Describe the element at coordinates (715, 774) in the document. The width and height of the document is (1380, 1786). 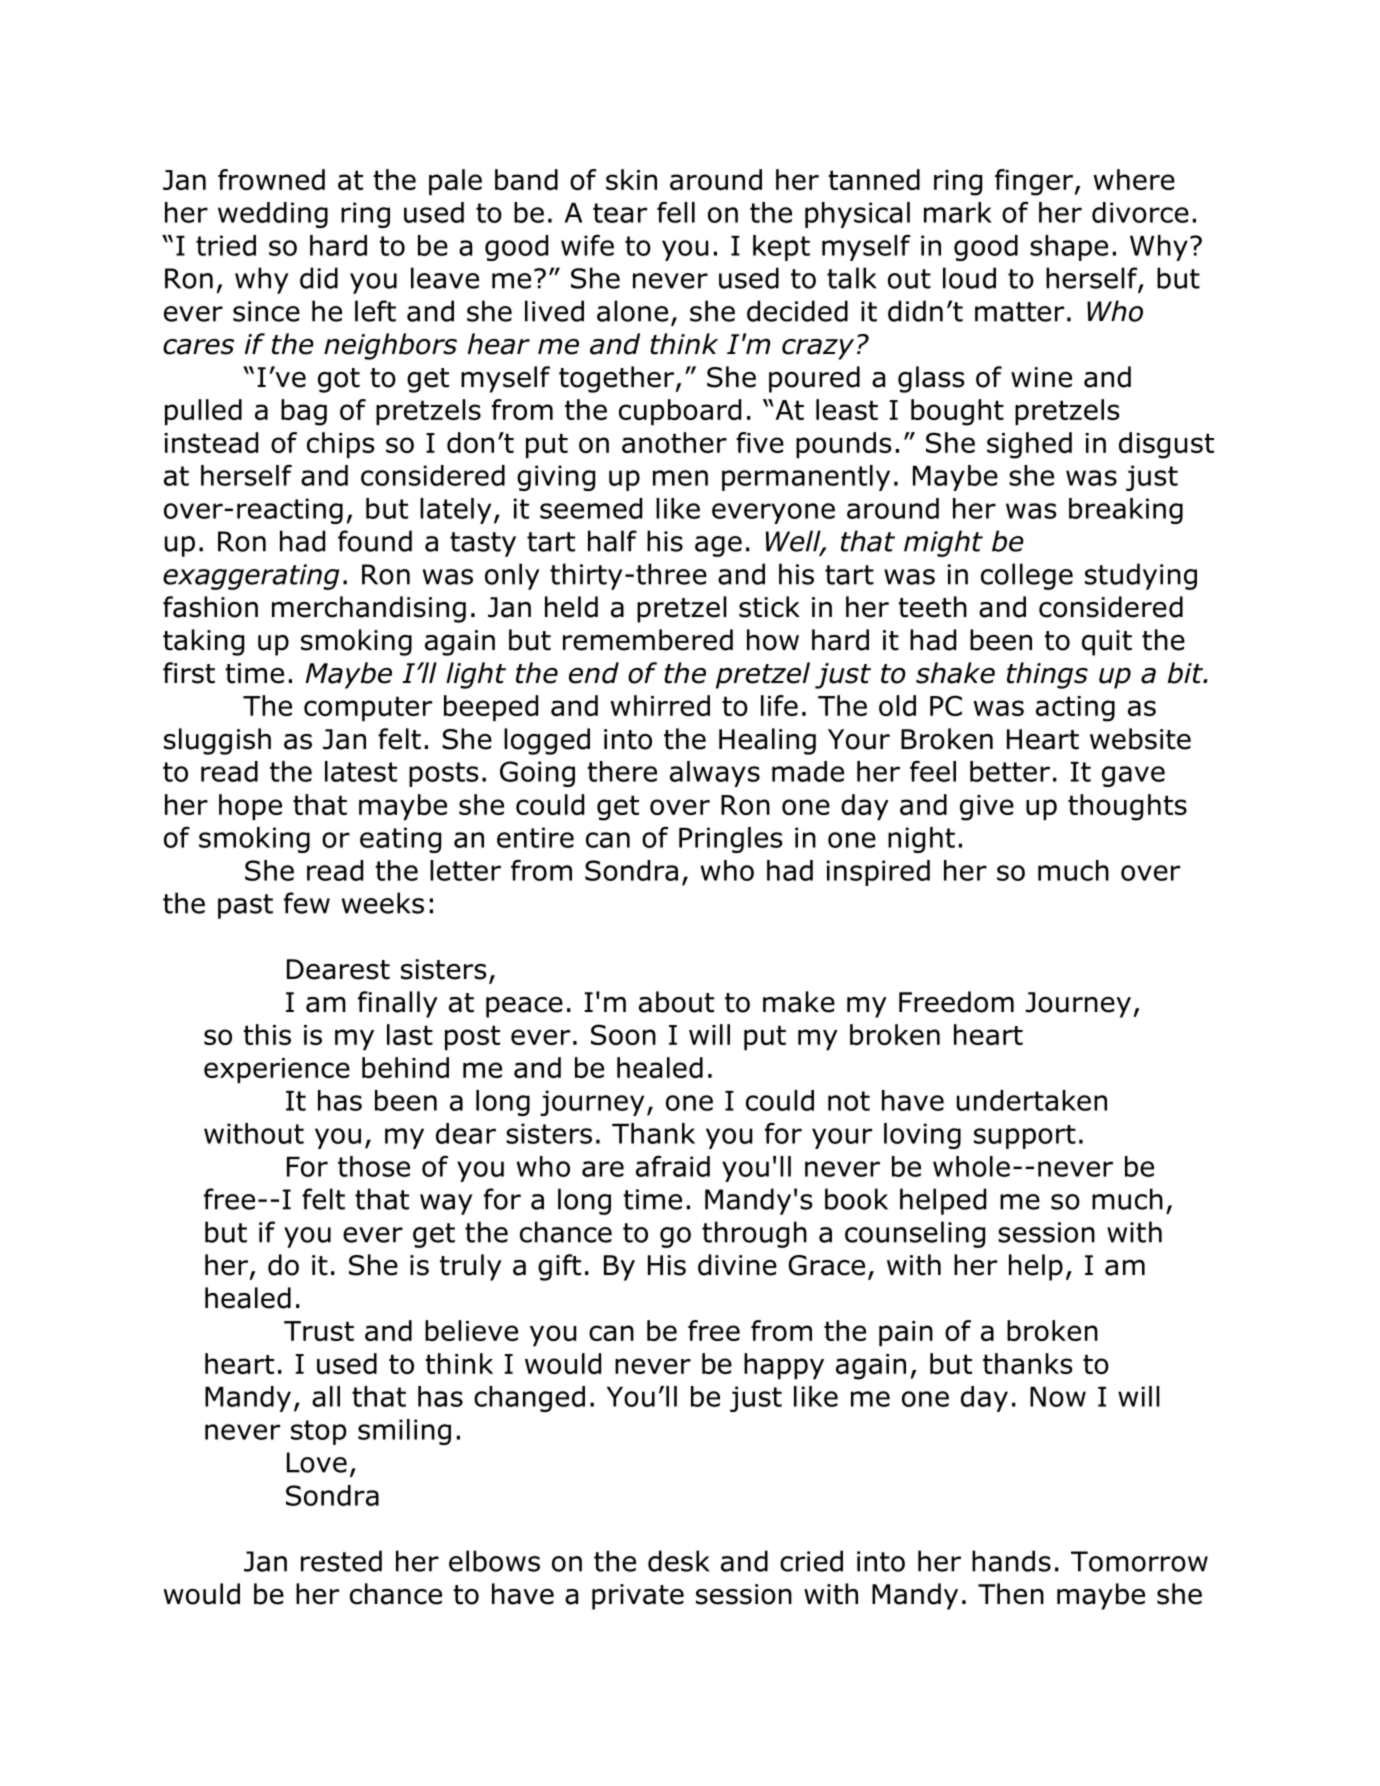
I see `always` at that location.
